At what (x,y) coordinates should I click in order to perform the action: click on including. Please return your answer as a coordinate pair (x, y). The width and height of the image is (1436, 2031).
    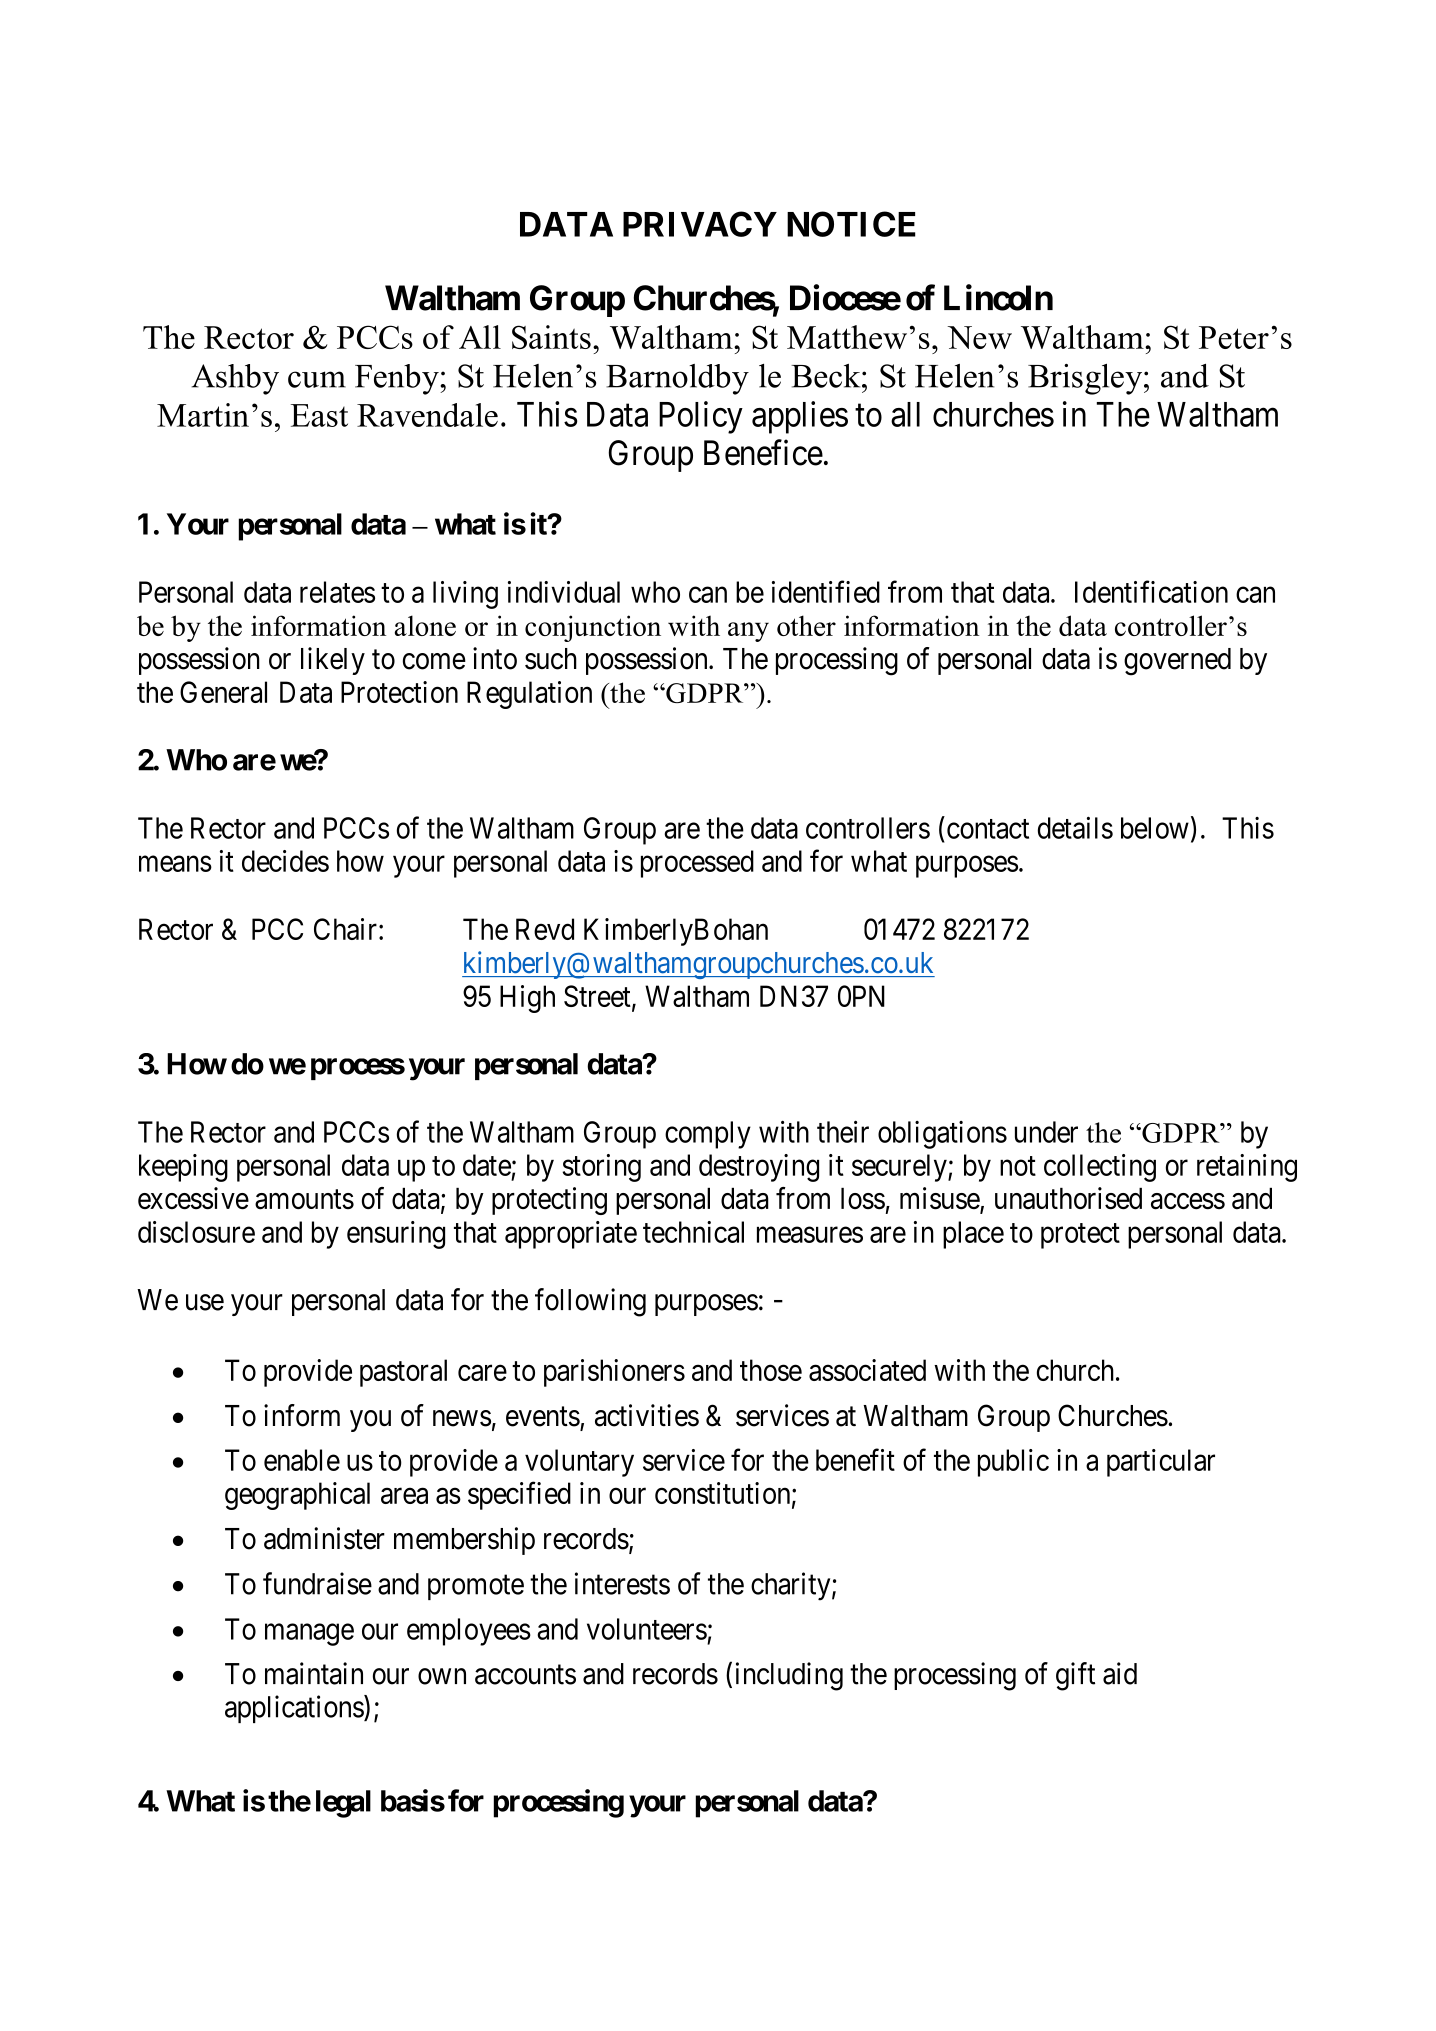
    Looking at the image, I should click on (789, 1676).
